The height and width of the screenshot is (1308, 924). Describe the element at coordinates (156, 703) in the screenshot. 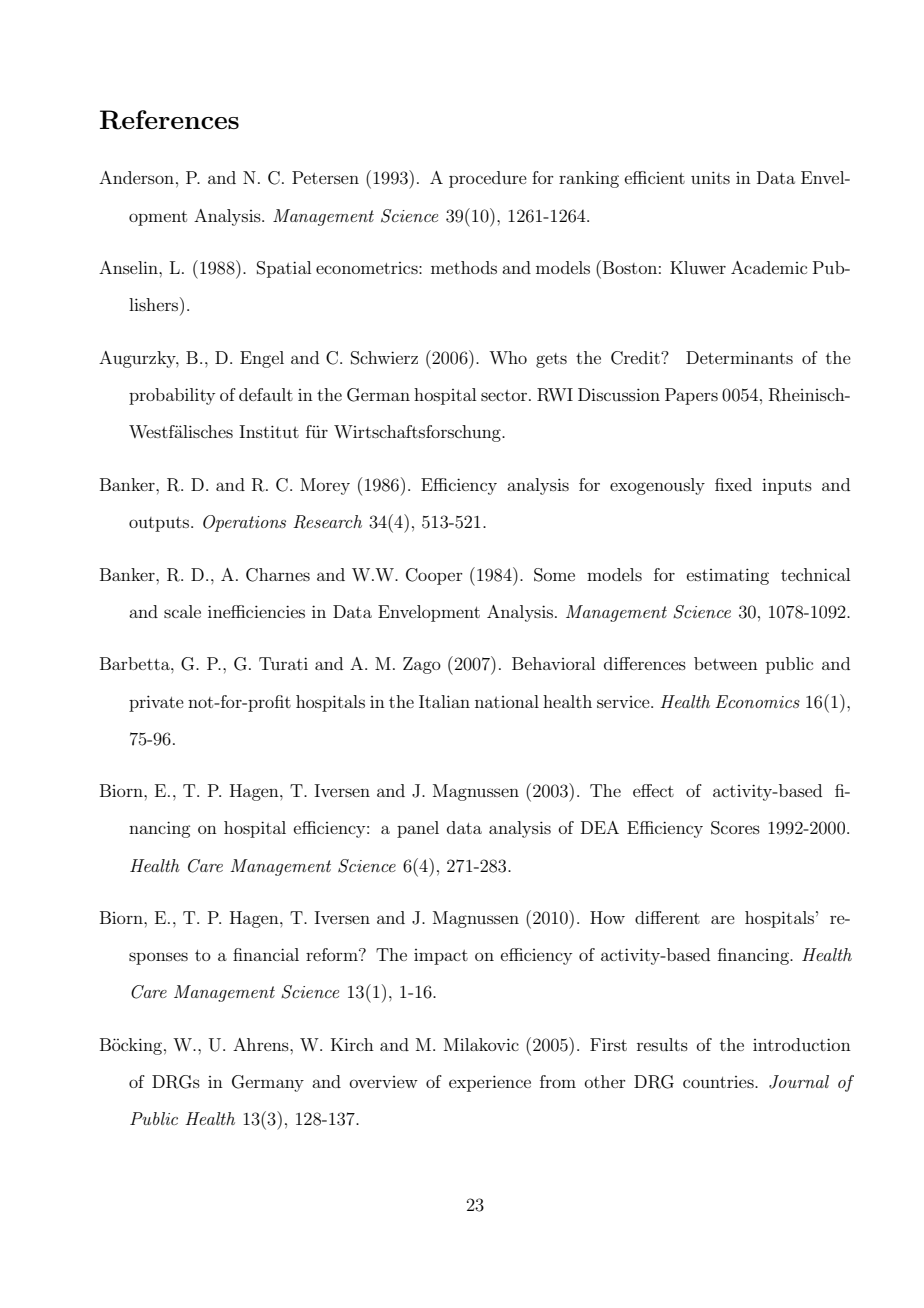

I see `private` at that location.
